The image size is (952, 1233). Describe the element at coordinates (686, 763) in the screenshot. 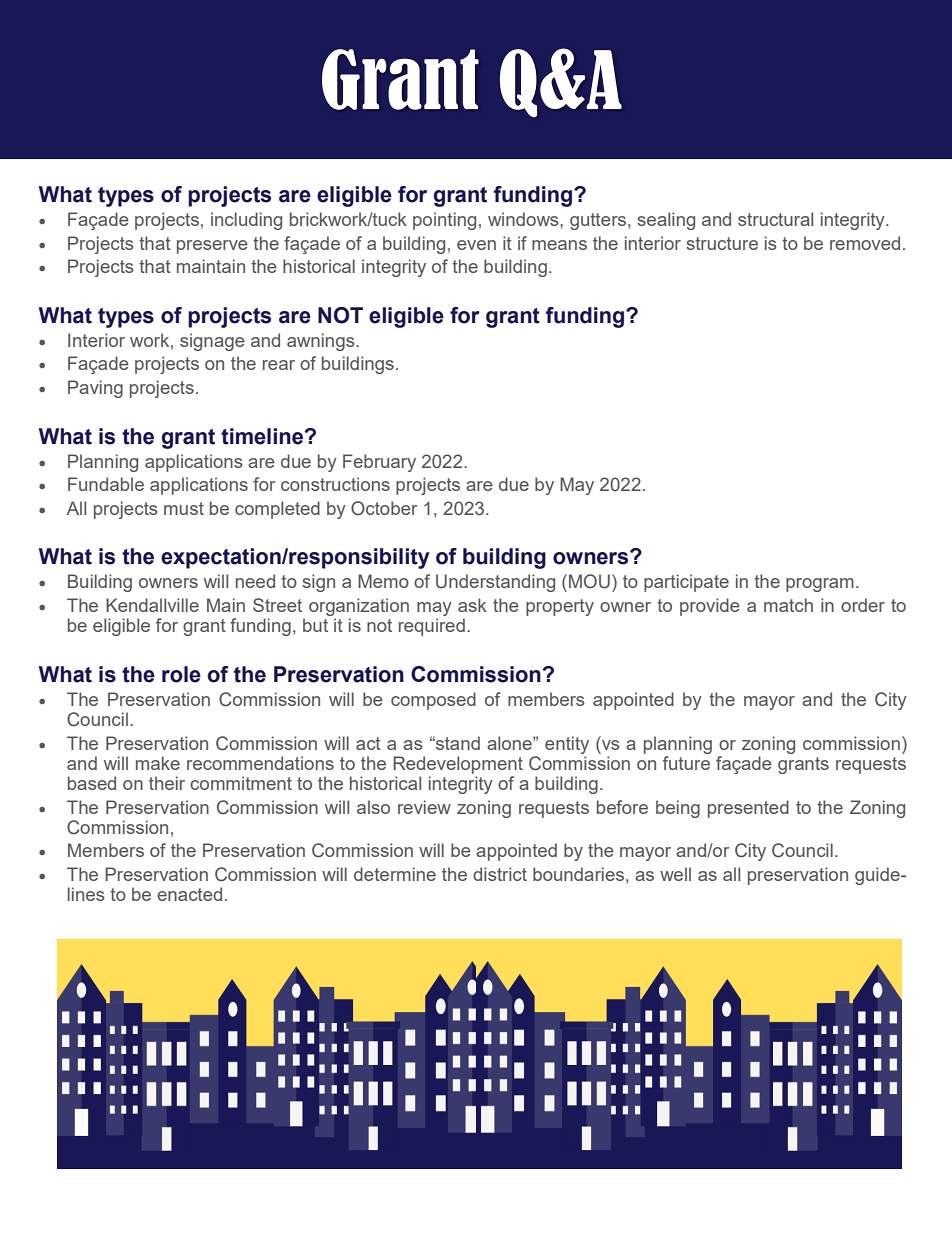

I see `future` at that location.
